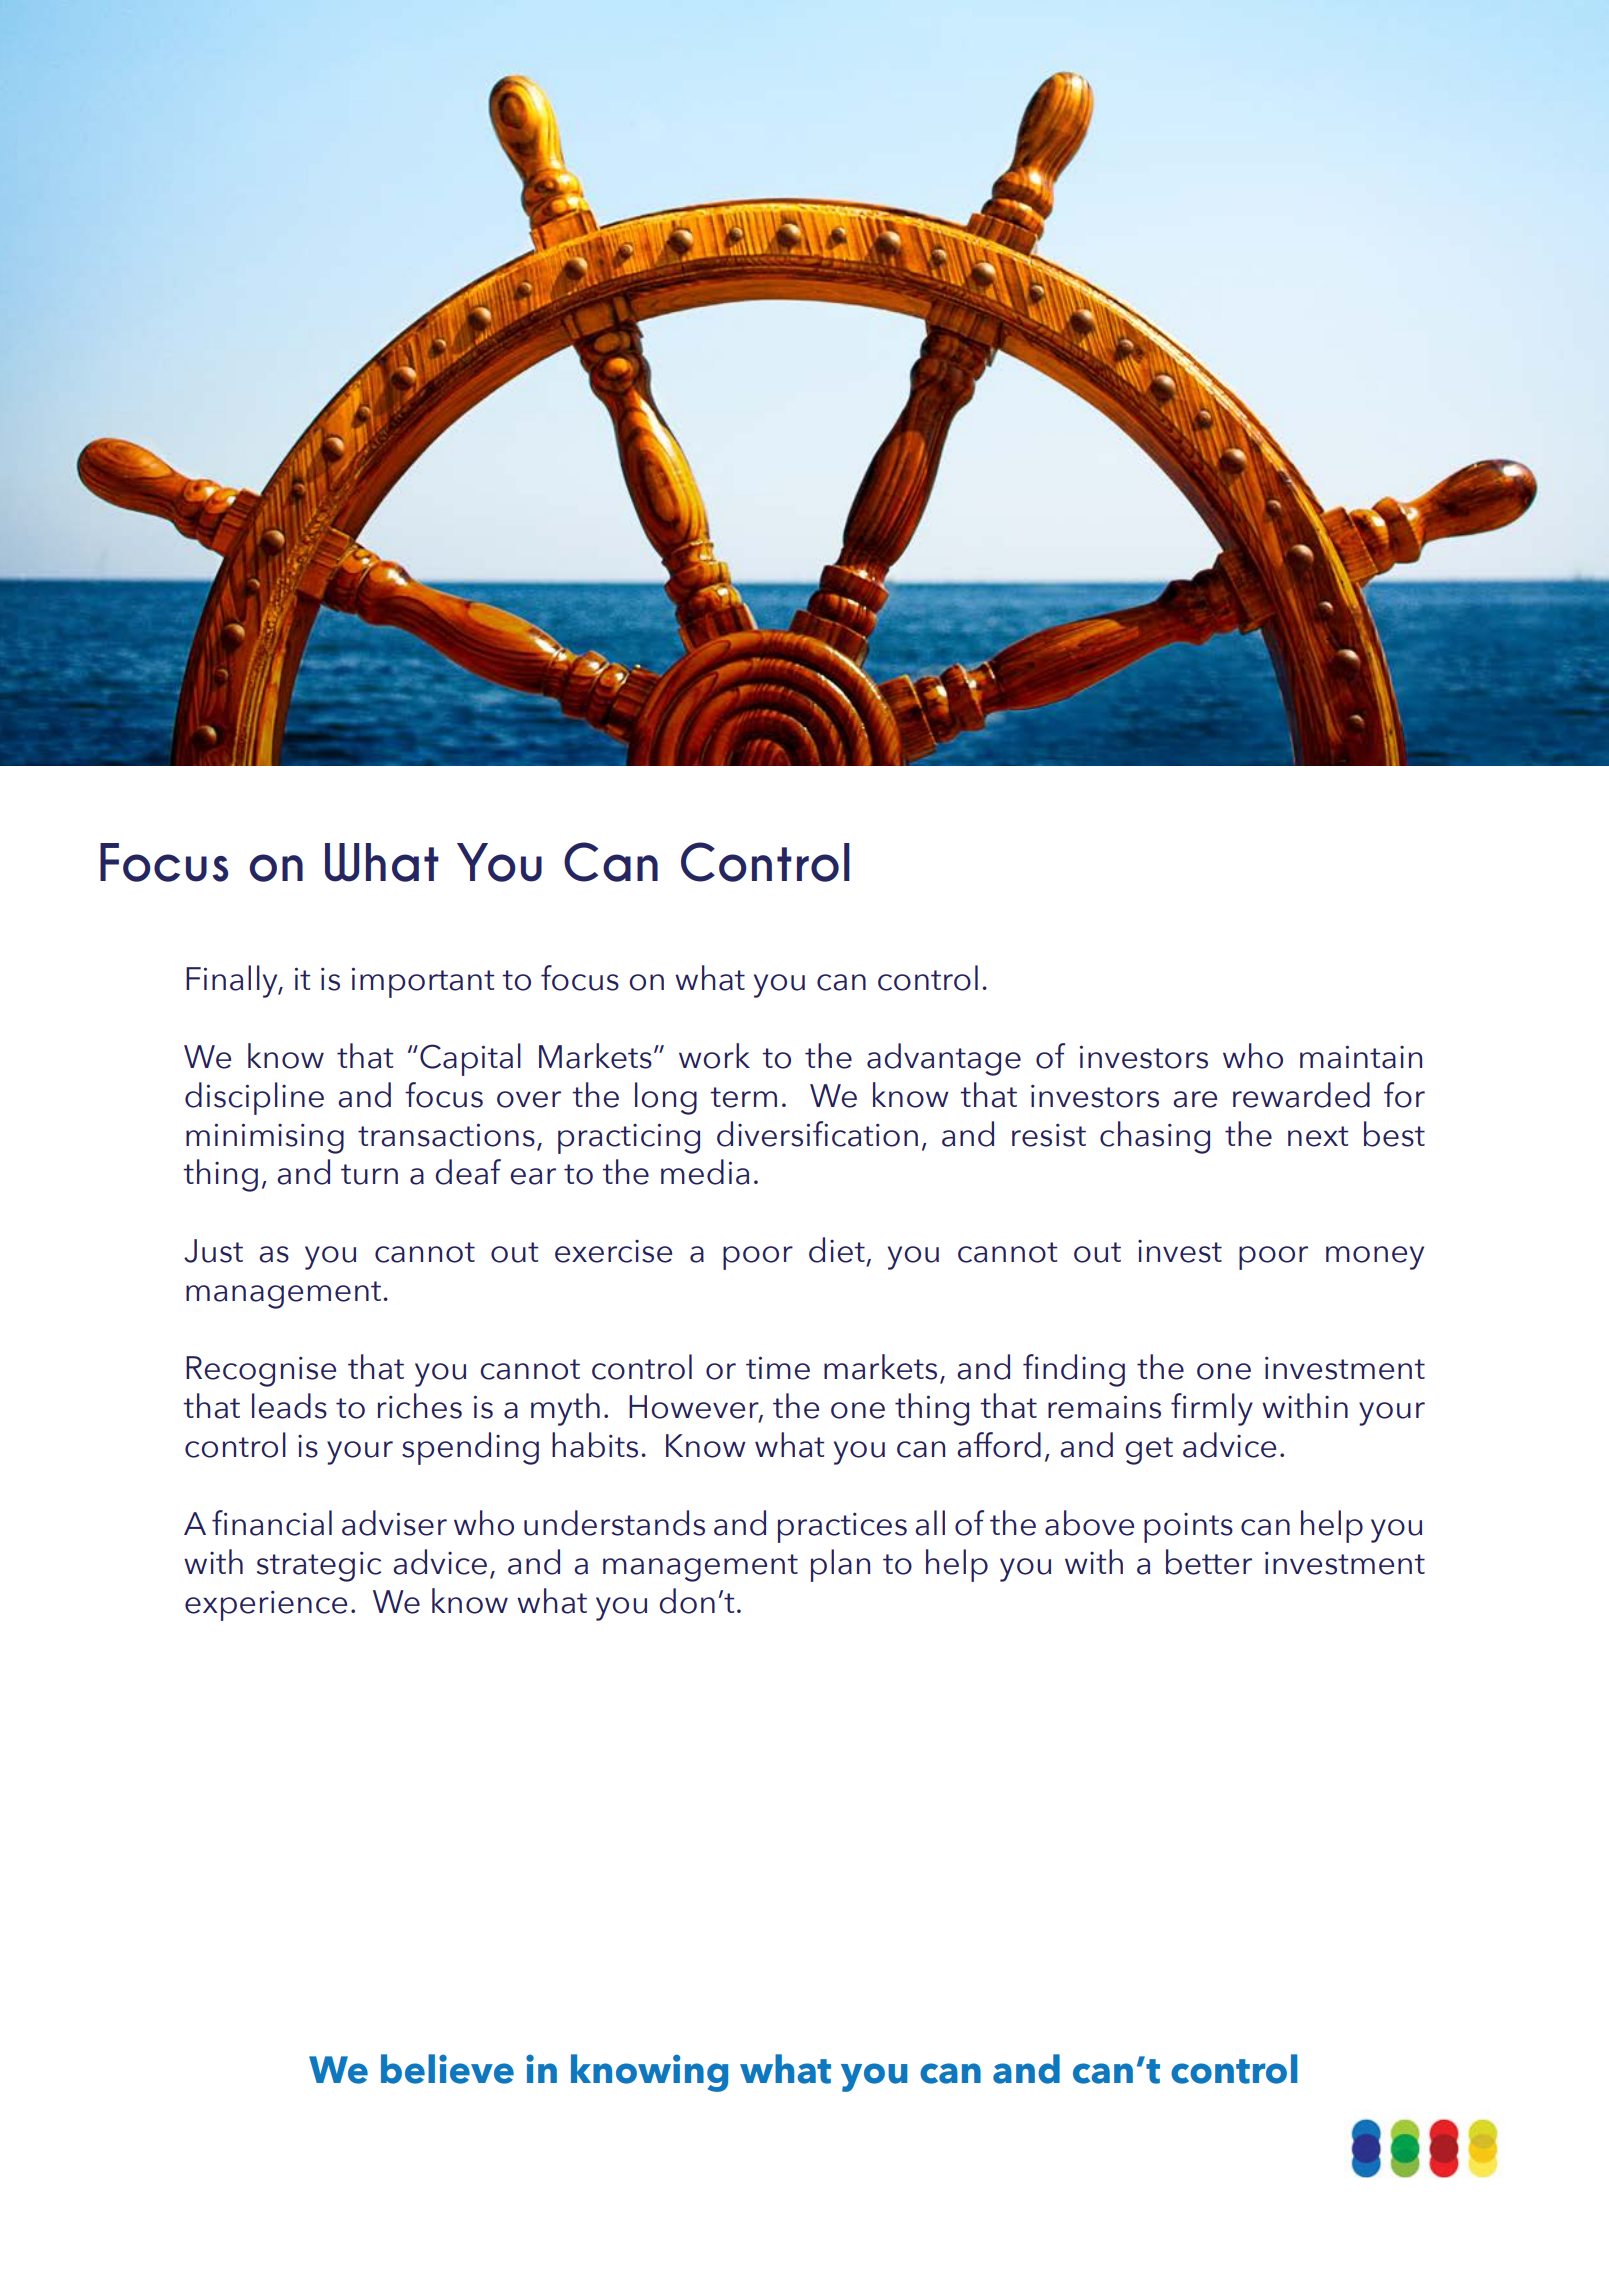 The width and height of the screenshot is (1609, 2275). I want to click on work, so click(714, 1056).
